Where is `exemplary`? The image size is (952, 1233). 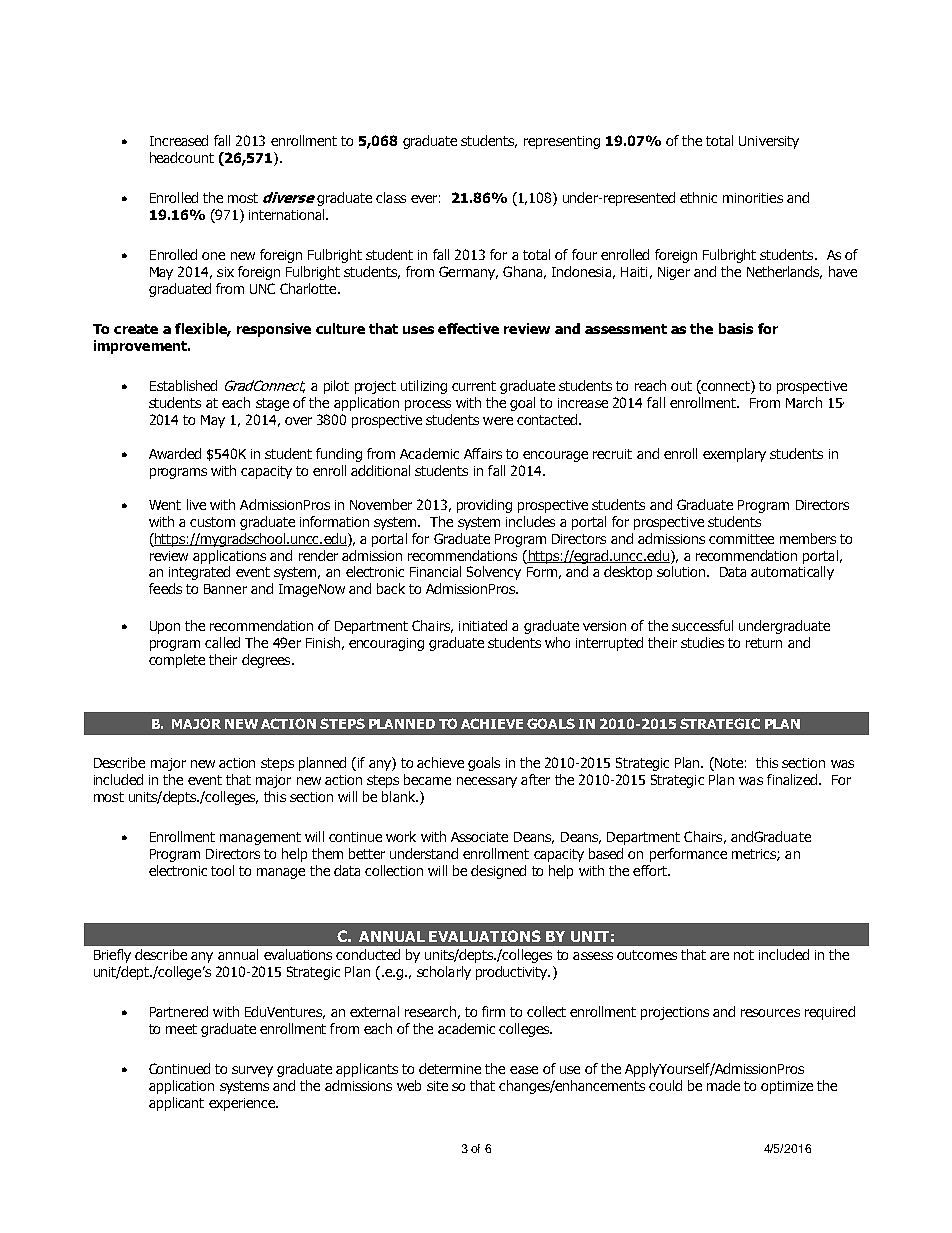
exemplary is located at coordinates (734, 455).
